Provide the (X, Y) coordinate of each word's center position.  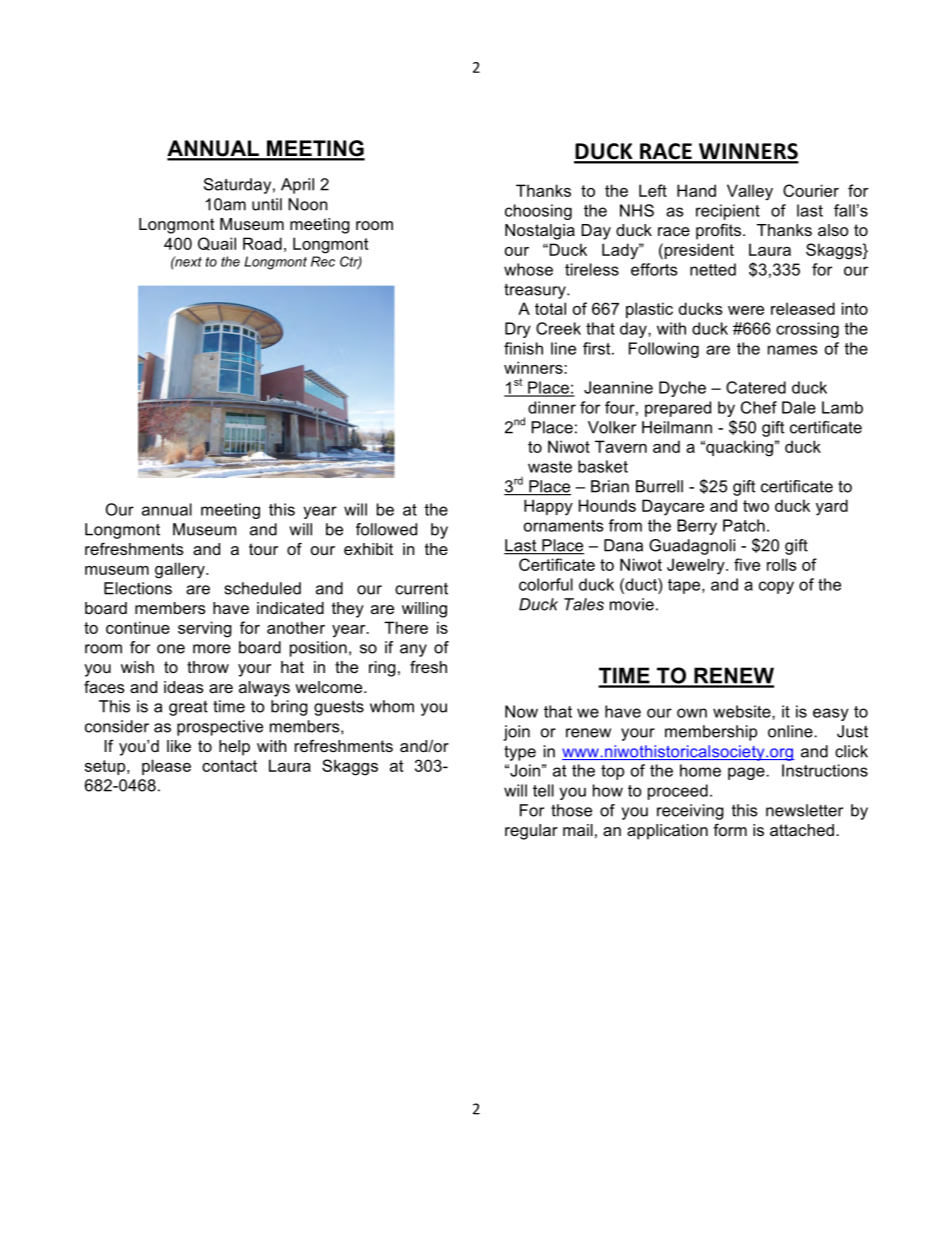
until (267, 204)
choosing (538, 212)
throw (208, 667)
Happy (548, 507)
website (743, 711)
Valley (750, 192)
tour (263, 549)
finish (523, 348)
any (413, 650)
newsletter (804, 810)
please (166, 767)
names (792, 350)
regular (531, 832)
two (756, 506)
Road (262, 243)
